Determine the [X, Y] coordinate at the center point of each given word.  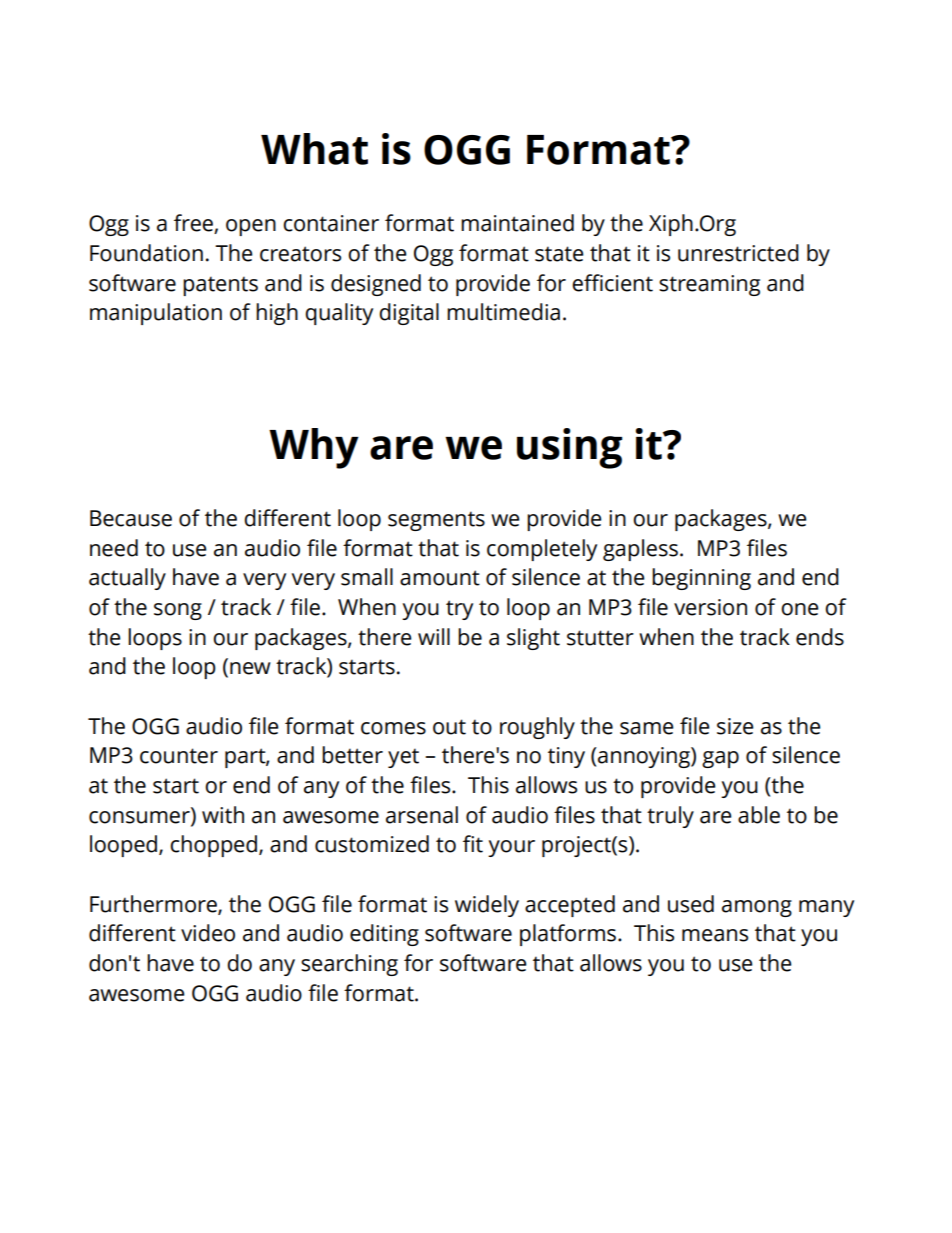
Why [314, 448]
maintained [517, 223]
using [569, 448]
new [250, 668]
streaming [709, 285]
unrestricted [738, 253]
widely [487, 906]
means [715, 935]
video [208, 933]
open [251, 227]
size [735, 726]
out [449, 727]
